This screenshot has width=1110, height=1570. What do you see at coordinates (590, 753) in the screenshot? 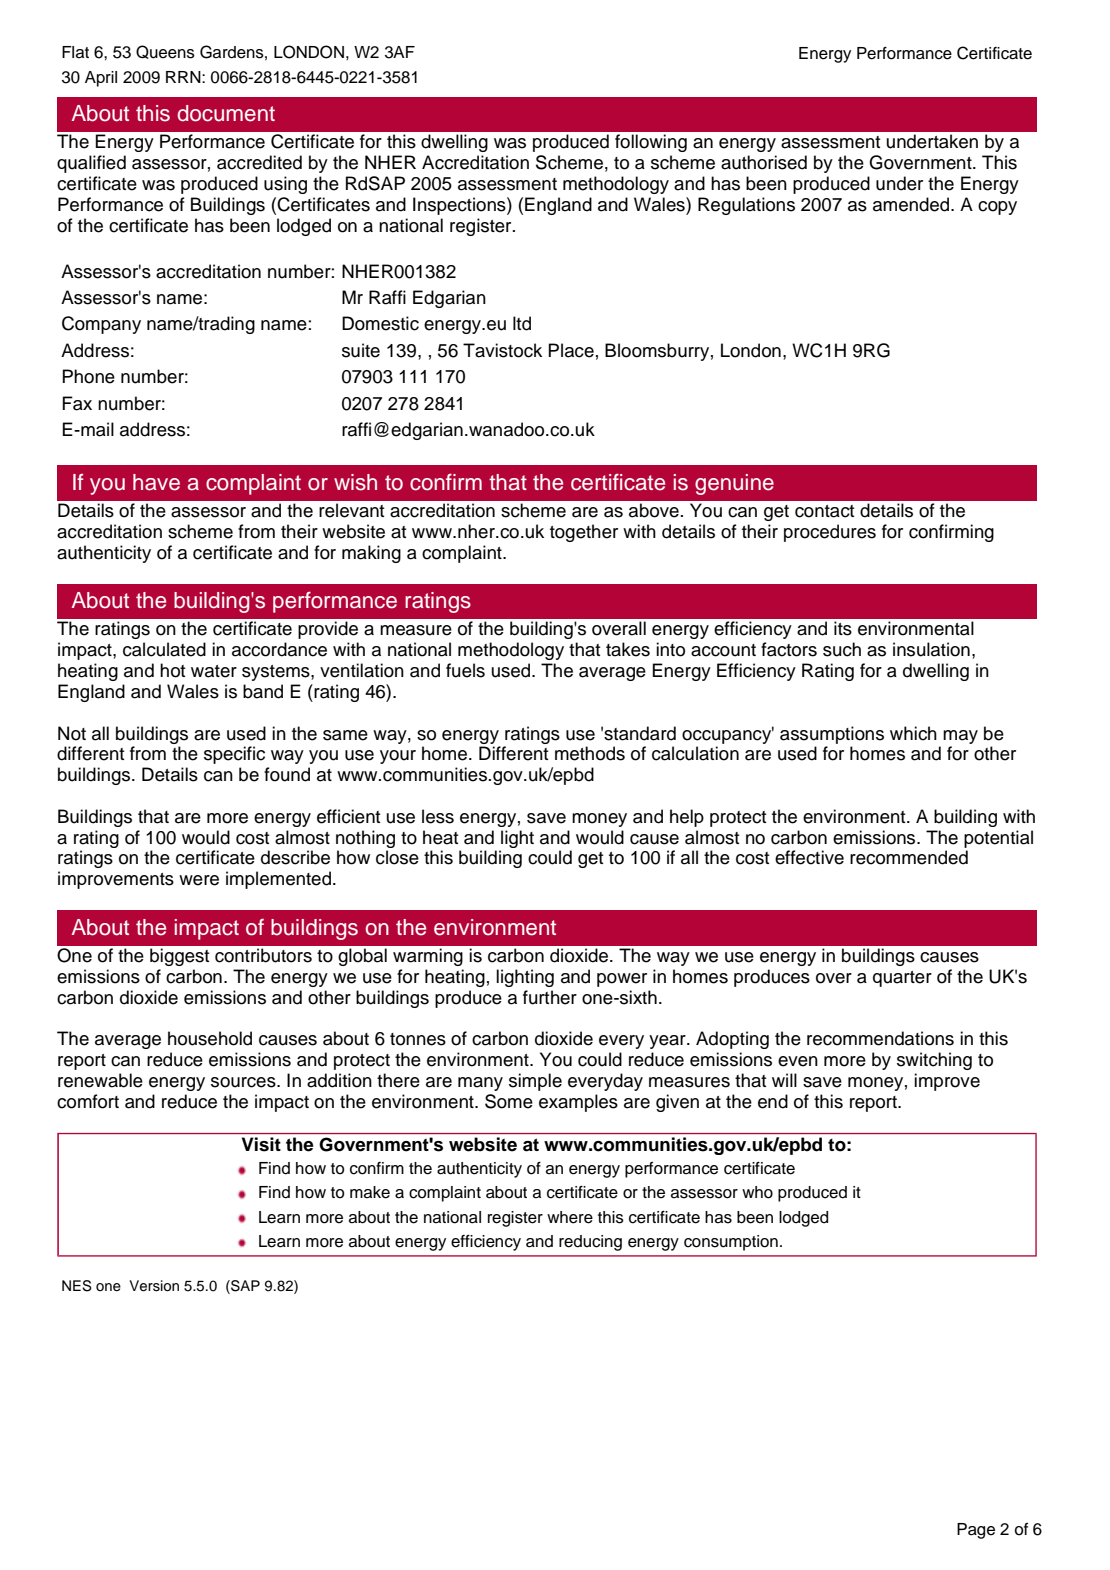
I see `methods` at bounding box center [590, 753].
